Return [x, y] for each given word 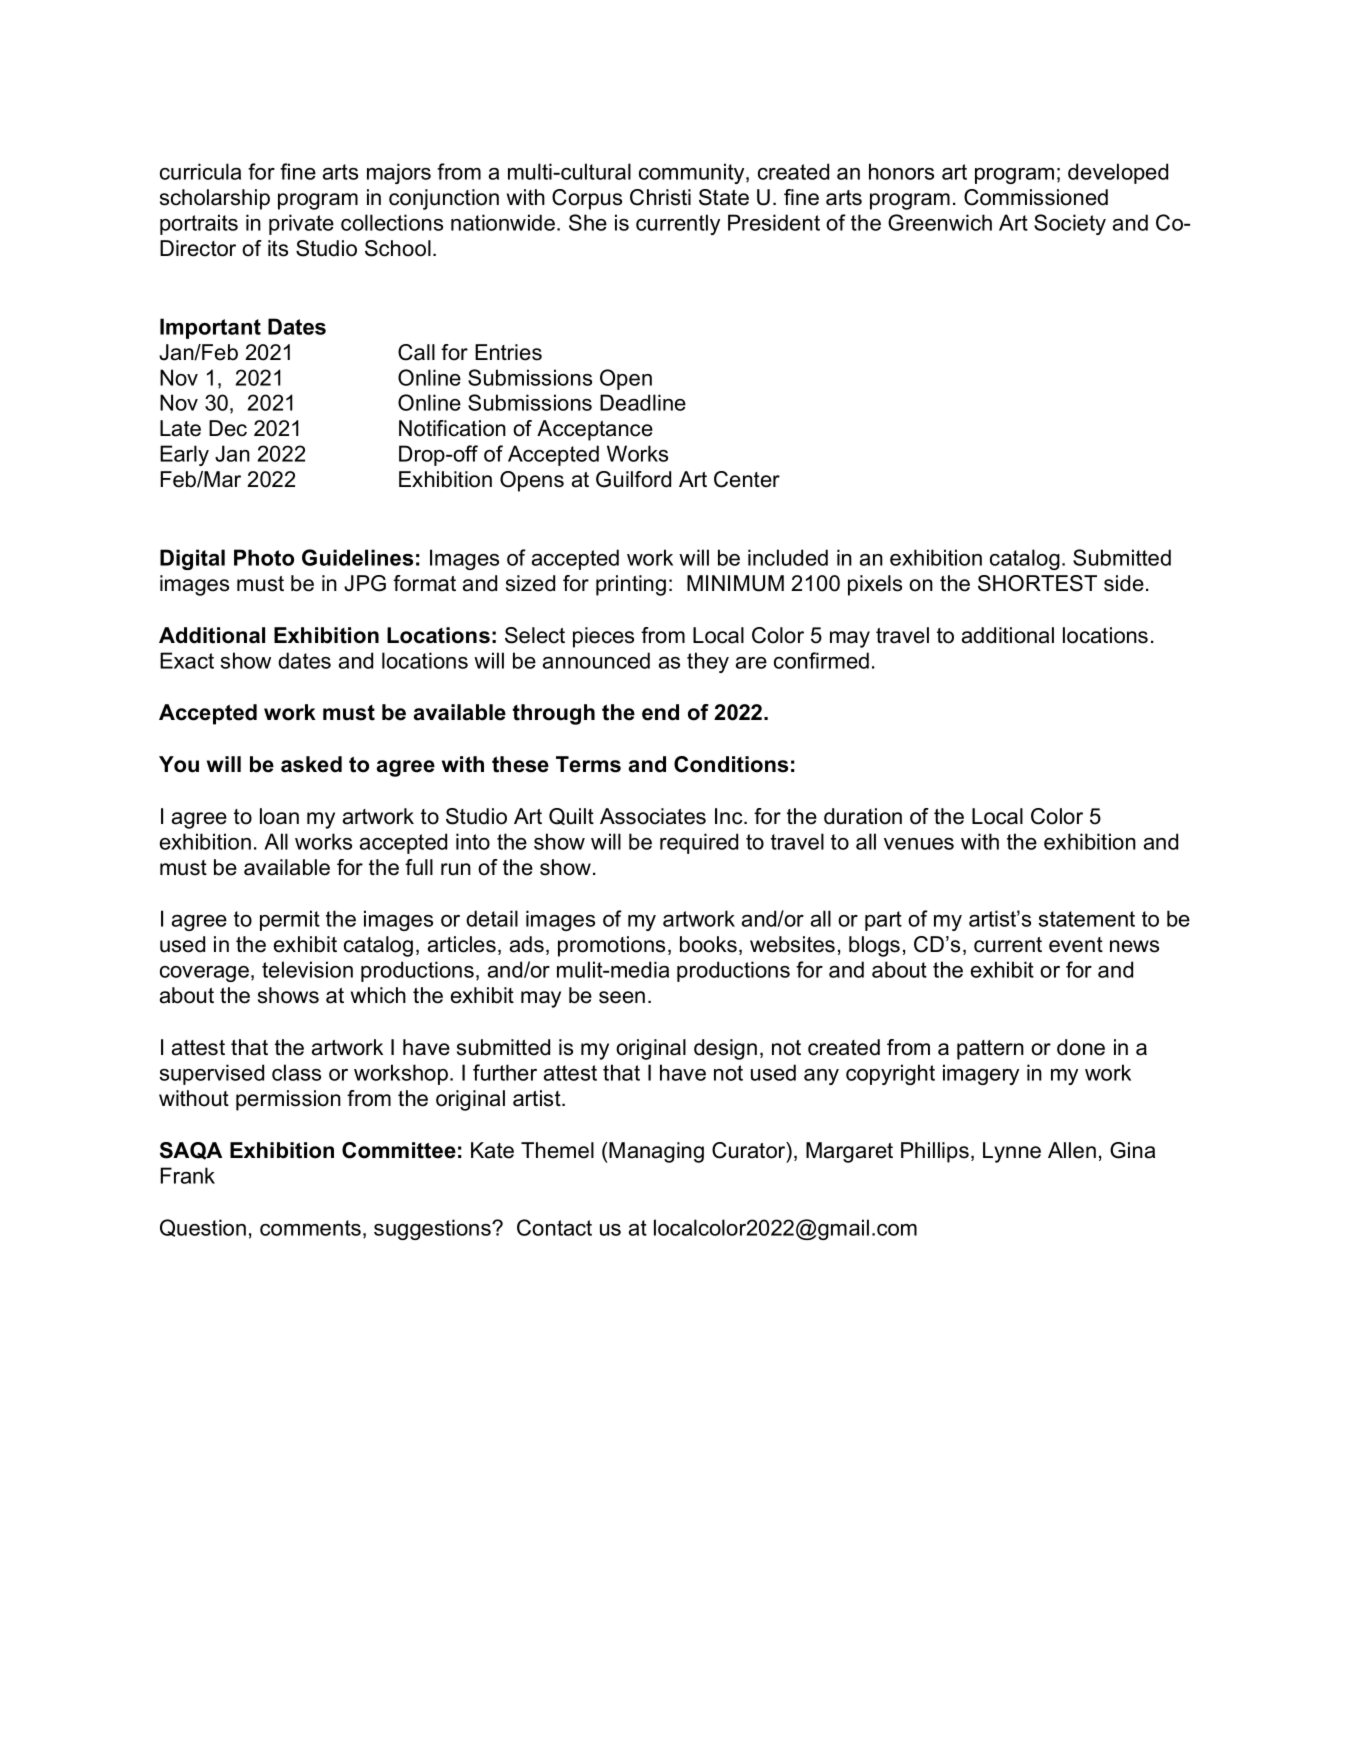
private [301, 224]
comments [310, 1228]
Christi [660, 197]
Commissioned [1036, 197]
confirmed [821, 660]
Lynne [1012, 1152]
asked [311, 764]
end [660, 712]
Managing [656, 1152]
